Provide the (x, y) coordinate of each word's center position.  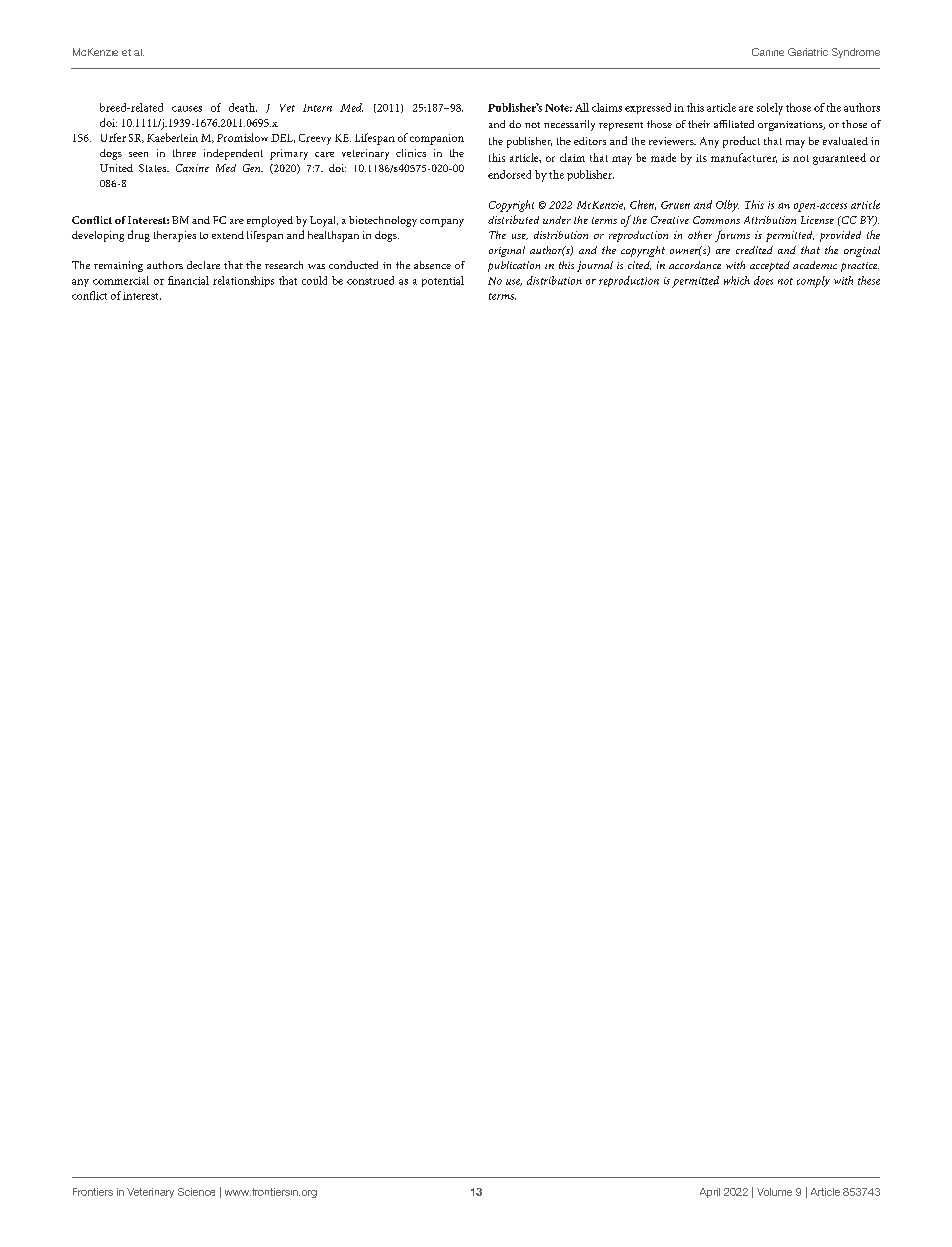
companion (437, 139)
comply (813, 282)
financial (188, 280)
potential (443, 281)
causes (187, 109)
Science (196, 1192)
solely (770, 109)
